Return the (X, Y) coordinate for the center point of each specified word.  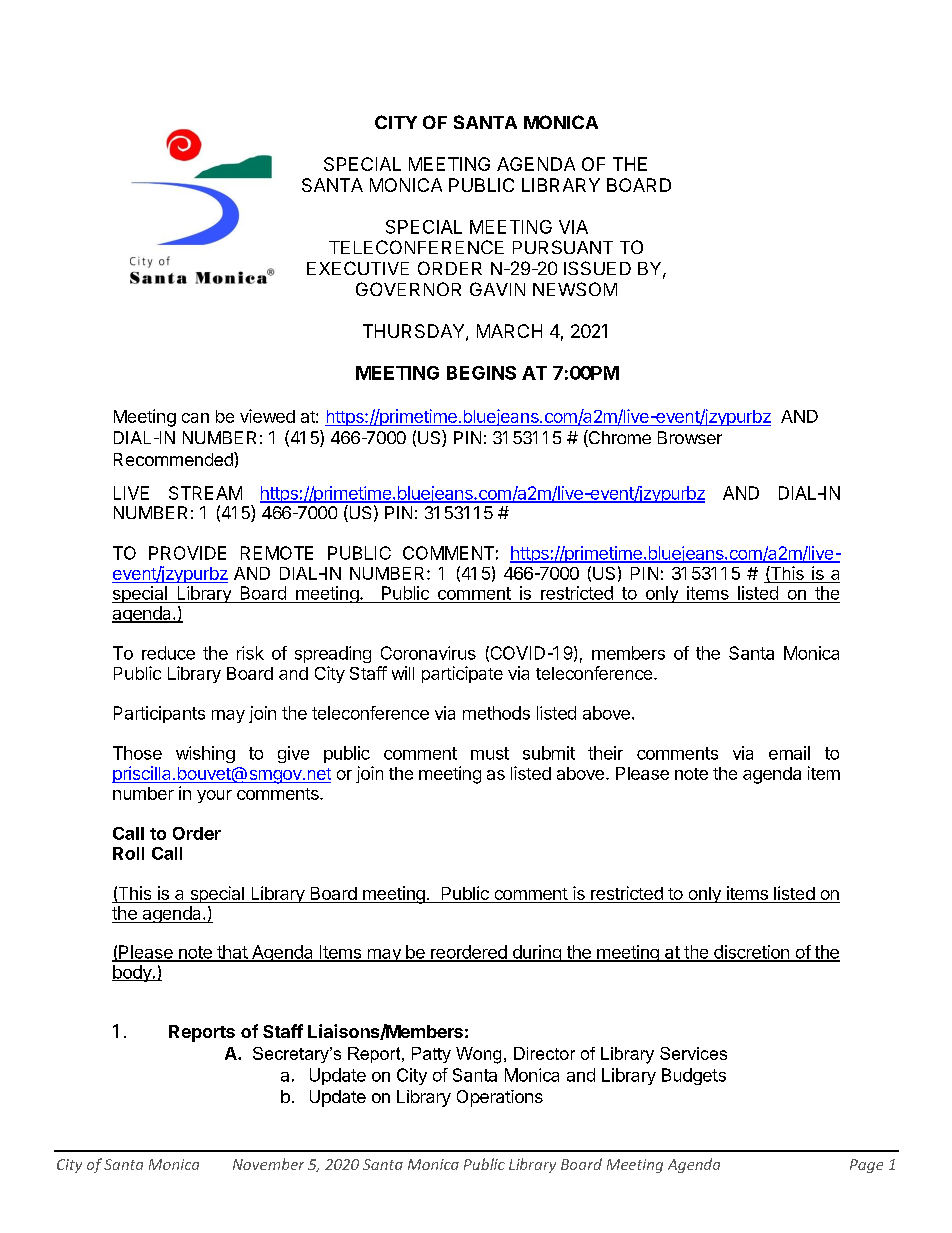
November (268, 1164)
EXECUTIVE (358, 268)
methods (496, 713)
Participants (159, 714)
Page (866, 1166)
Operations (500, 1098)
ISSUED (597, 268)
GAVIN (497, 289)
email (789, 753)
